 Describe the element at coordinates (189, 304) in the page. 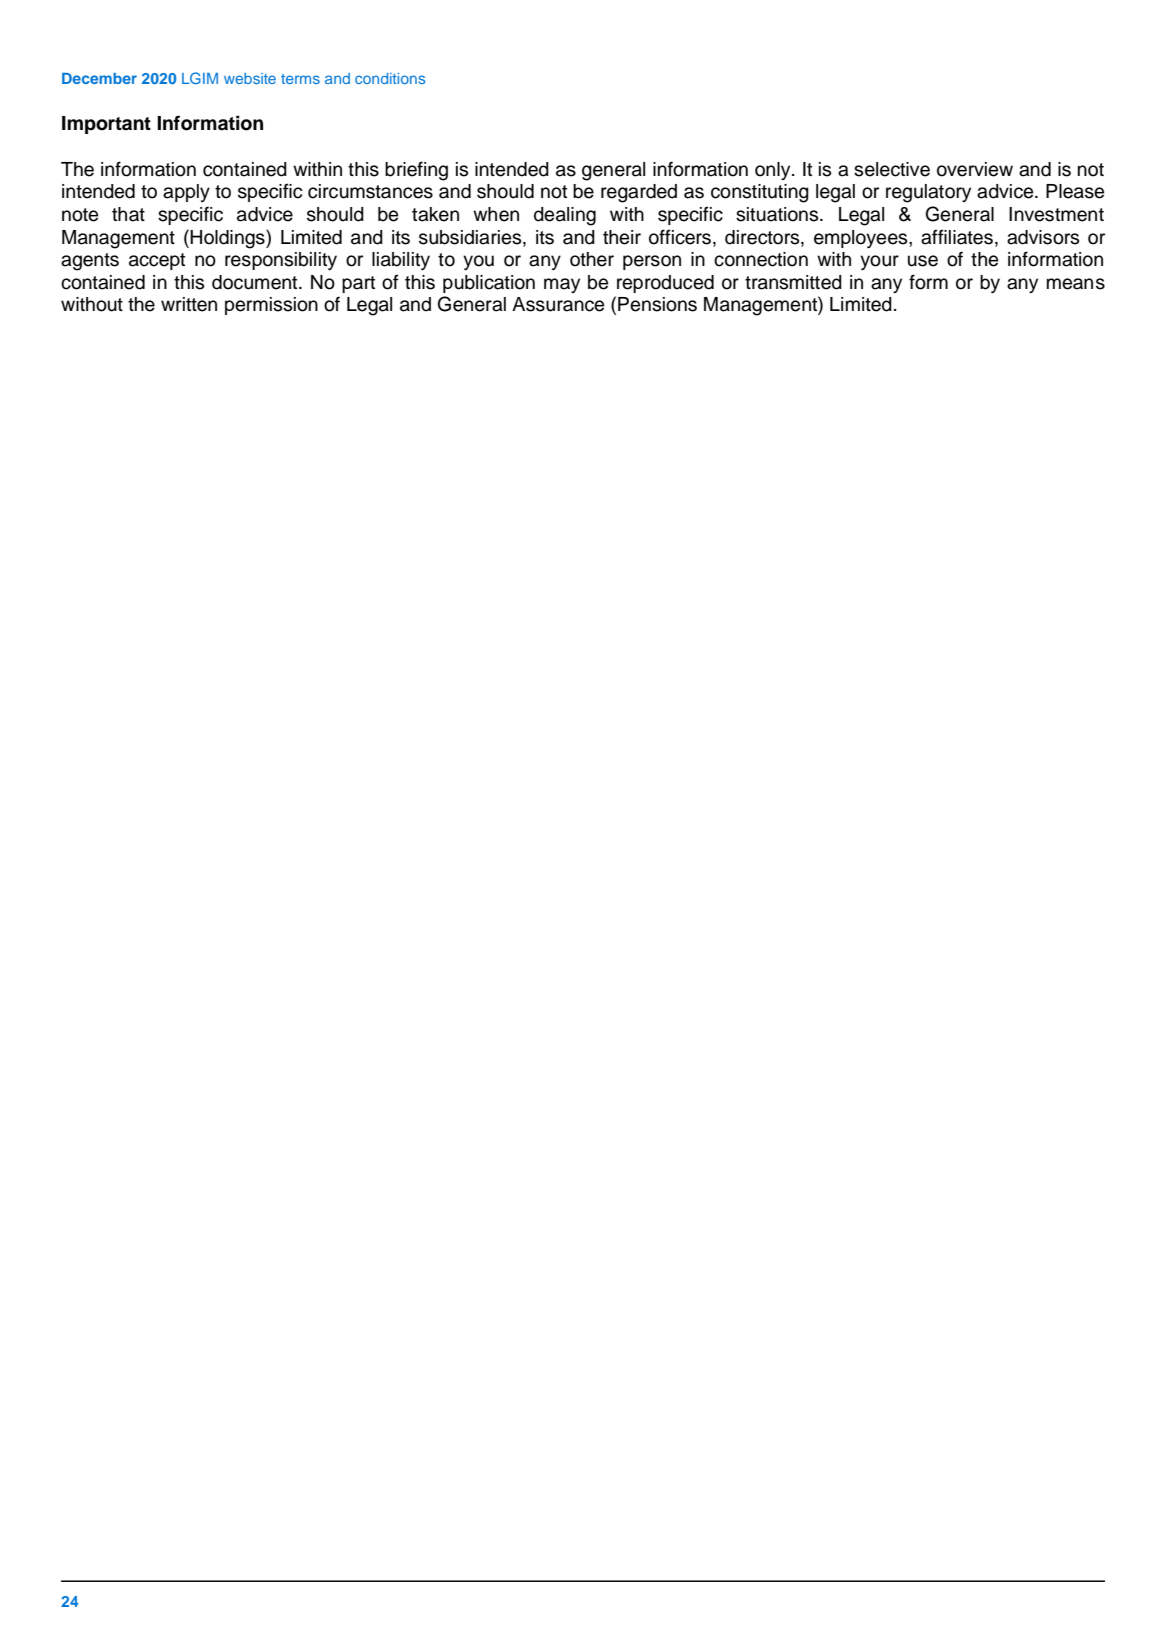

I see `written` at that location.
